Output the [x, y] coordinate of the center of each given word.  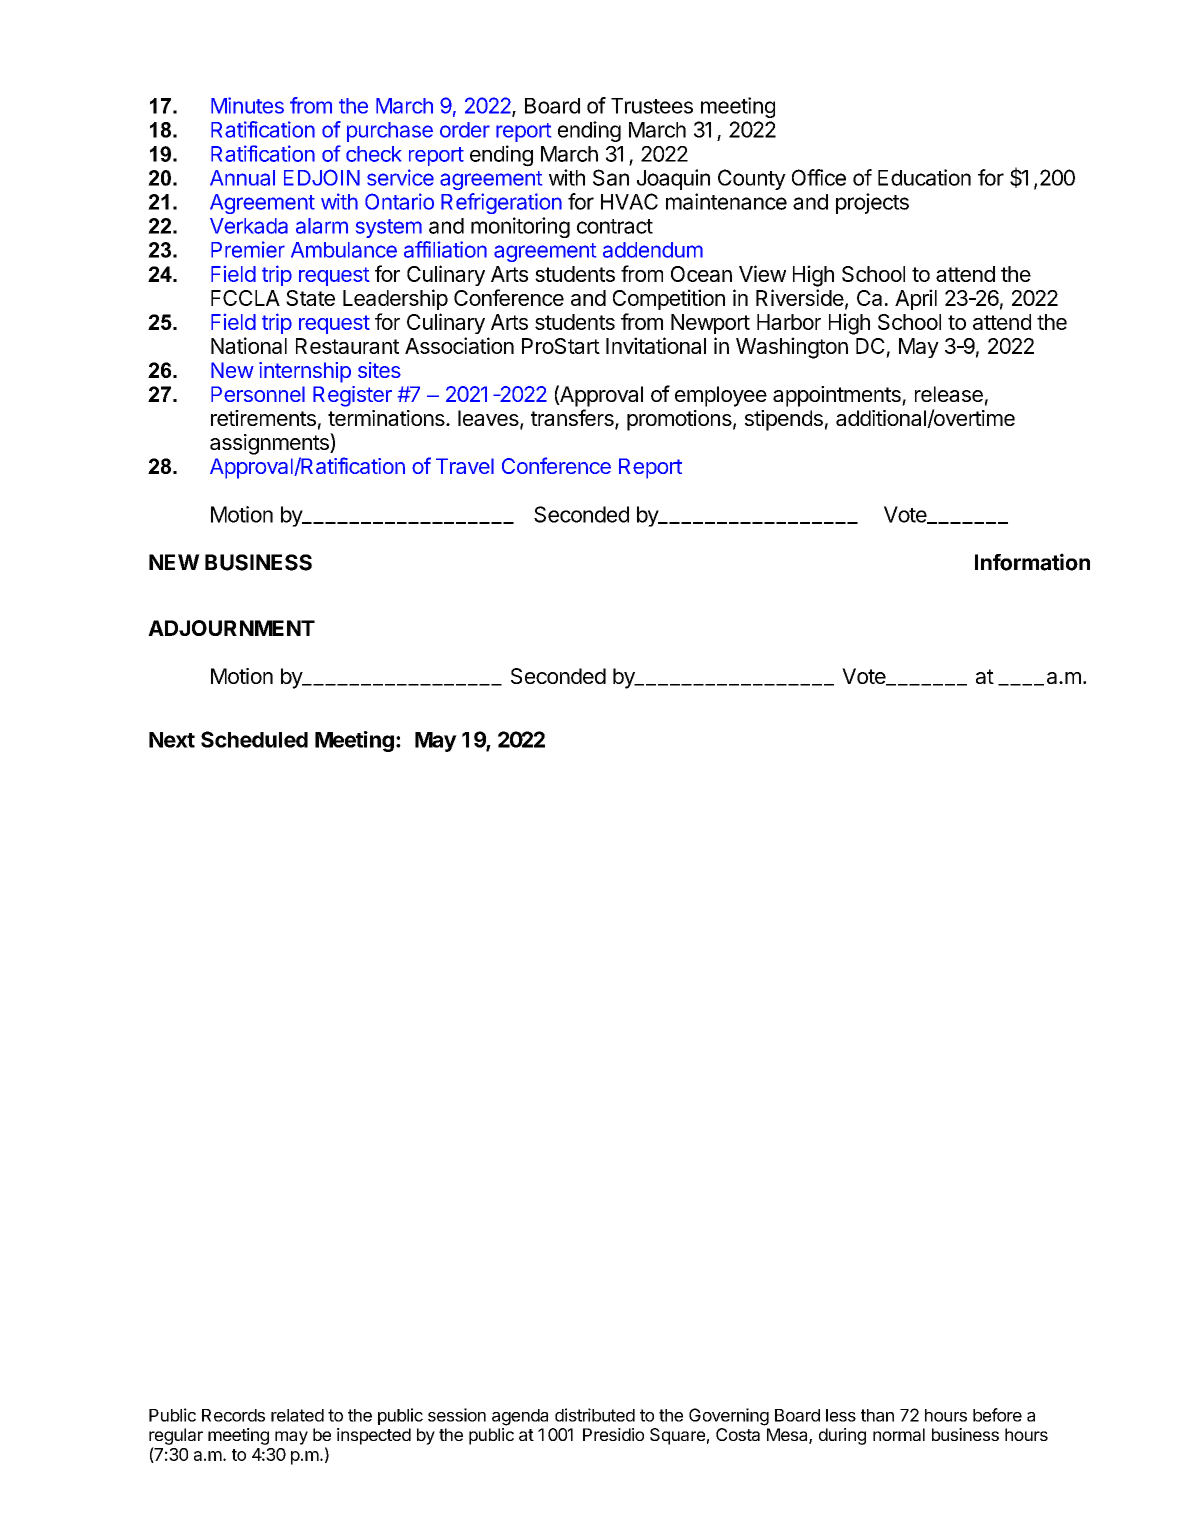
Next [172, 740]
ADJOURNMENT [231, 628]
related [297, 1415]
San [611, 177]
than [877, 1415]
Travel [465, 466]
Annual [242, 178]
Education [924, 177]
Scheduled [254, 739]
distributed [595, 1415]
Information [1032, 562]
